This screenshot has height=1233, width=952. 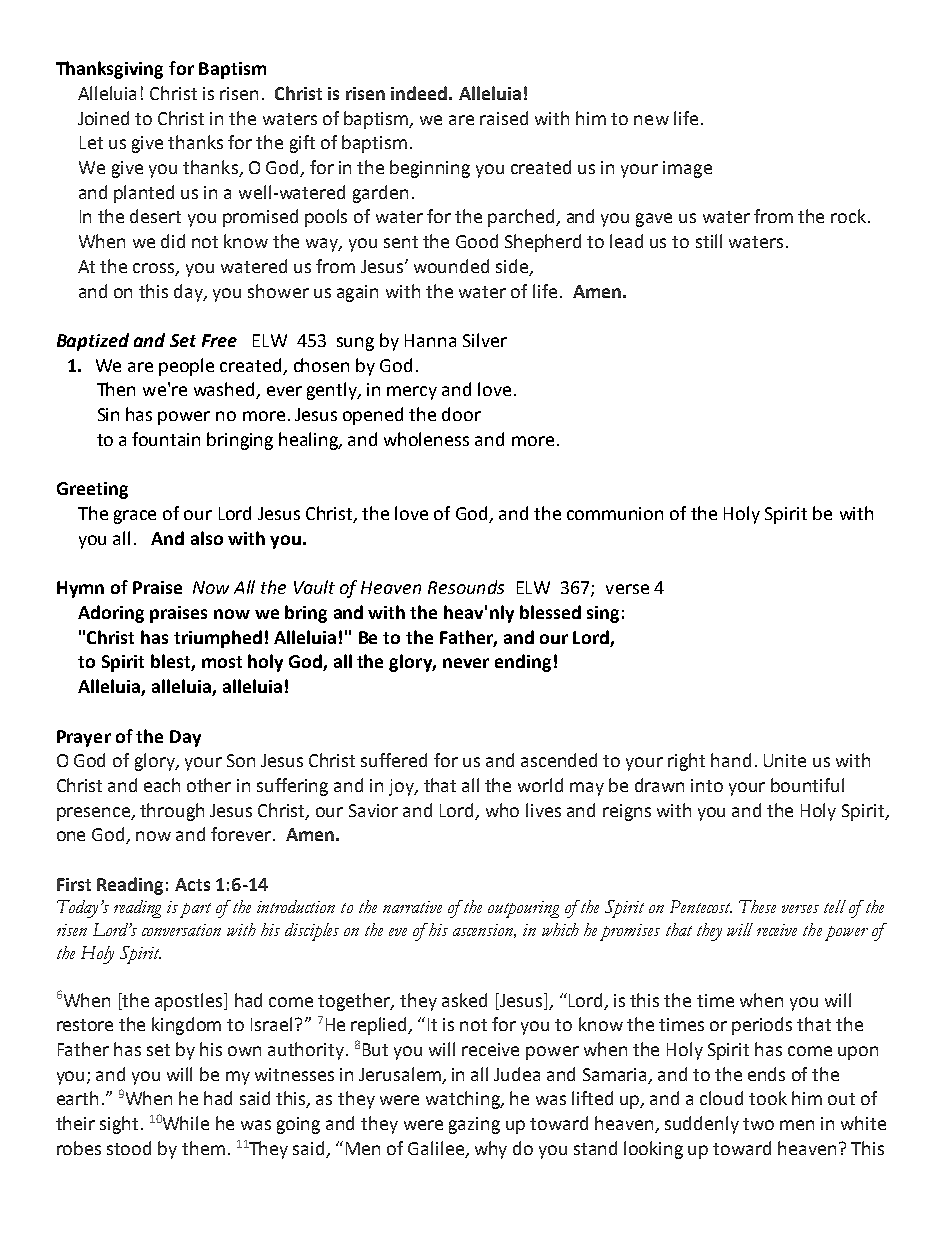 I want to click on sight, so click(x=119, y=1125).
